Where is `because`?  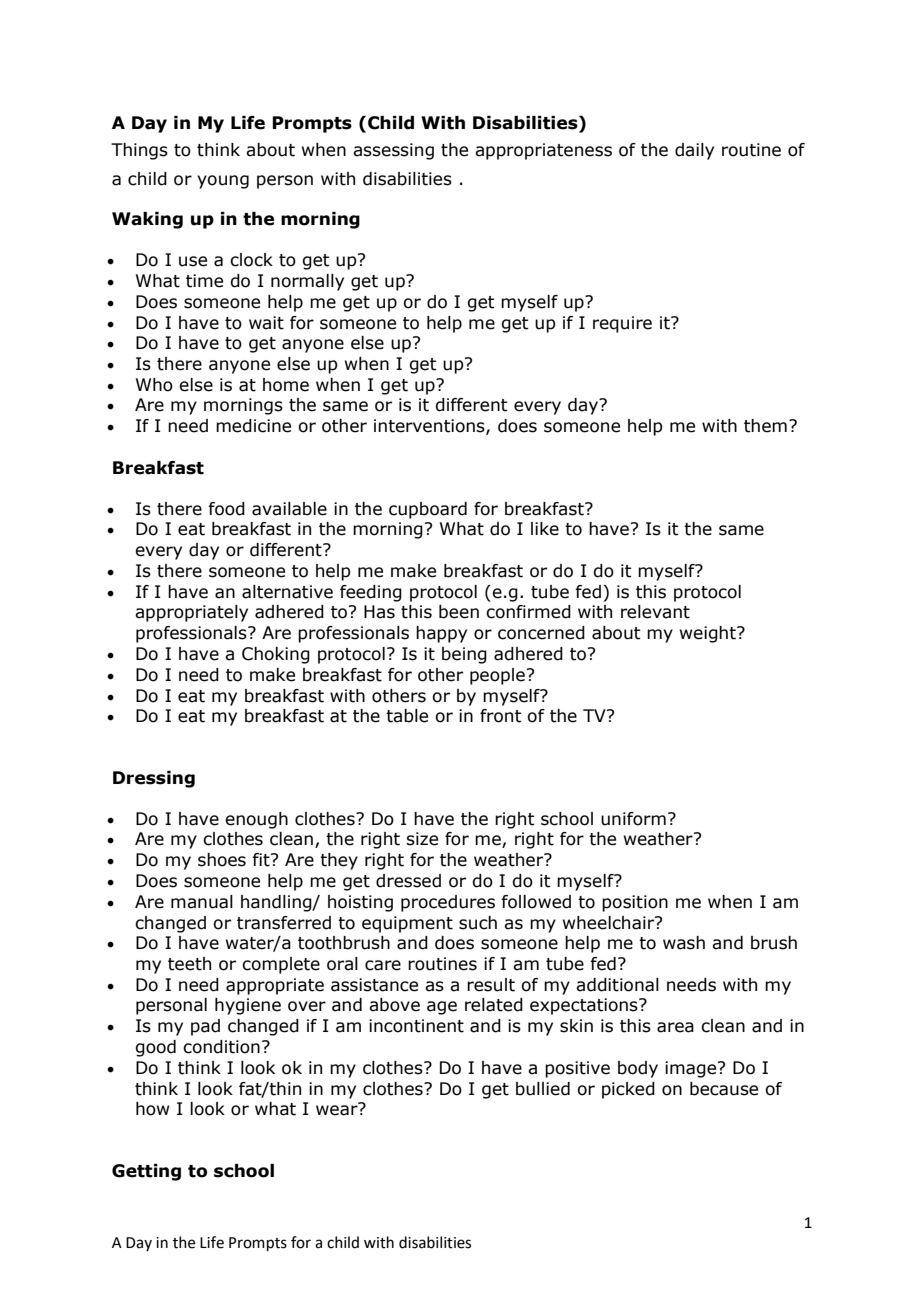
because is located at coordinates (724, 1089).
